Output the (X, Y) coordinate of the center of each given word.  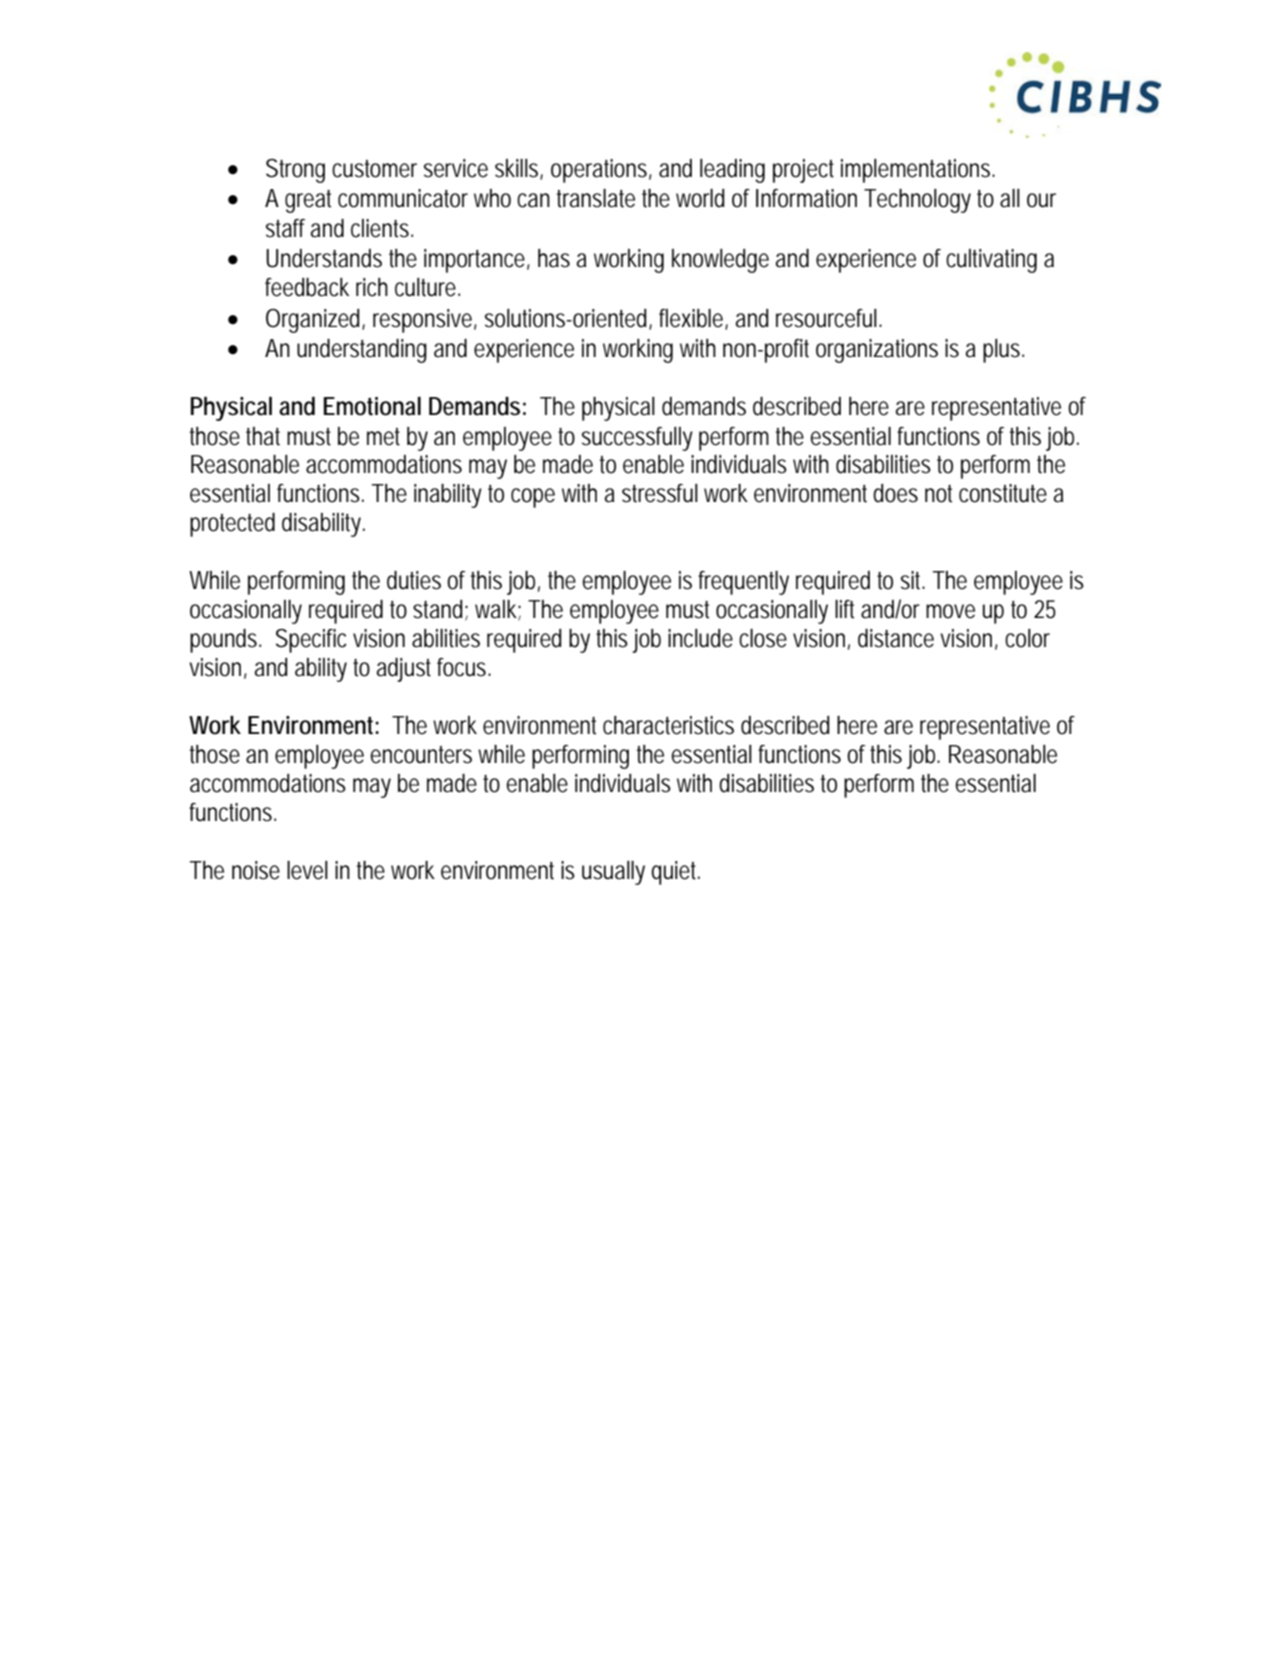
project (803, 171)
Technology (917, 201)
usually (613, 873)
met (383, 437)
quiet (673, 873)
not (938, 494)
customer (374, 169)
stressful (660, 493)
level (307, 870)
